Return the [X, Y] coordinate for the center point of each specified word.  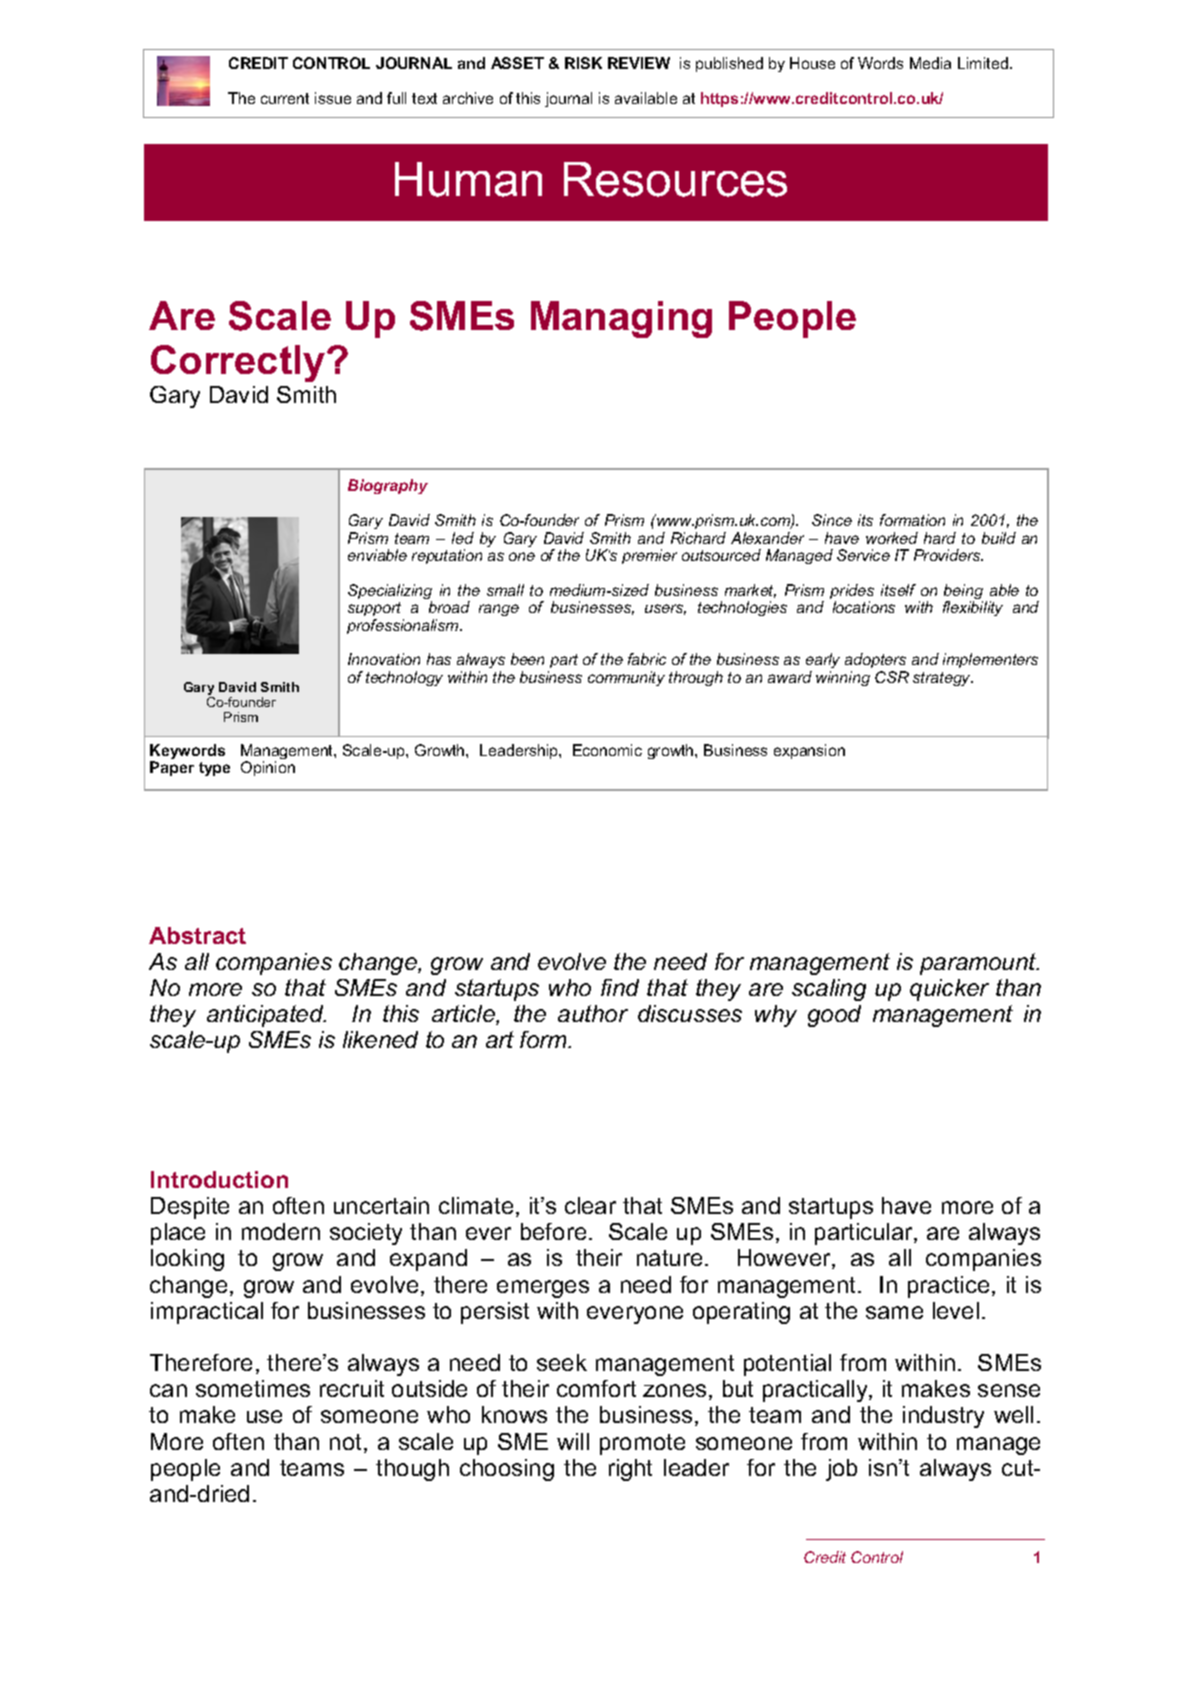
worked [892, 538]
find [620, 987]
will [573, 1441]
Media [930, 63]
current [285, 98]
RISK [583, 63]
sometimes [253, 1388]
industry [943, 1417]
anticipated [266, 1016]
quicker [949, 990]
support [374, 609]
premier [649, 556]
